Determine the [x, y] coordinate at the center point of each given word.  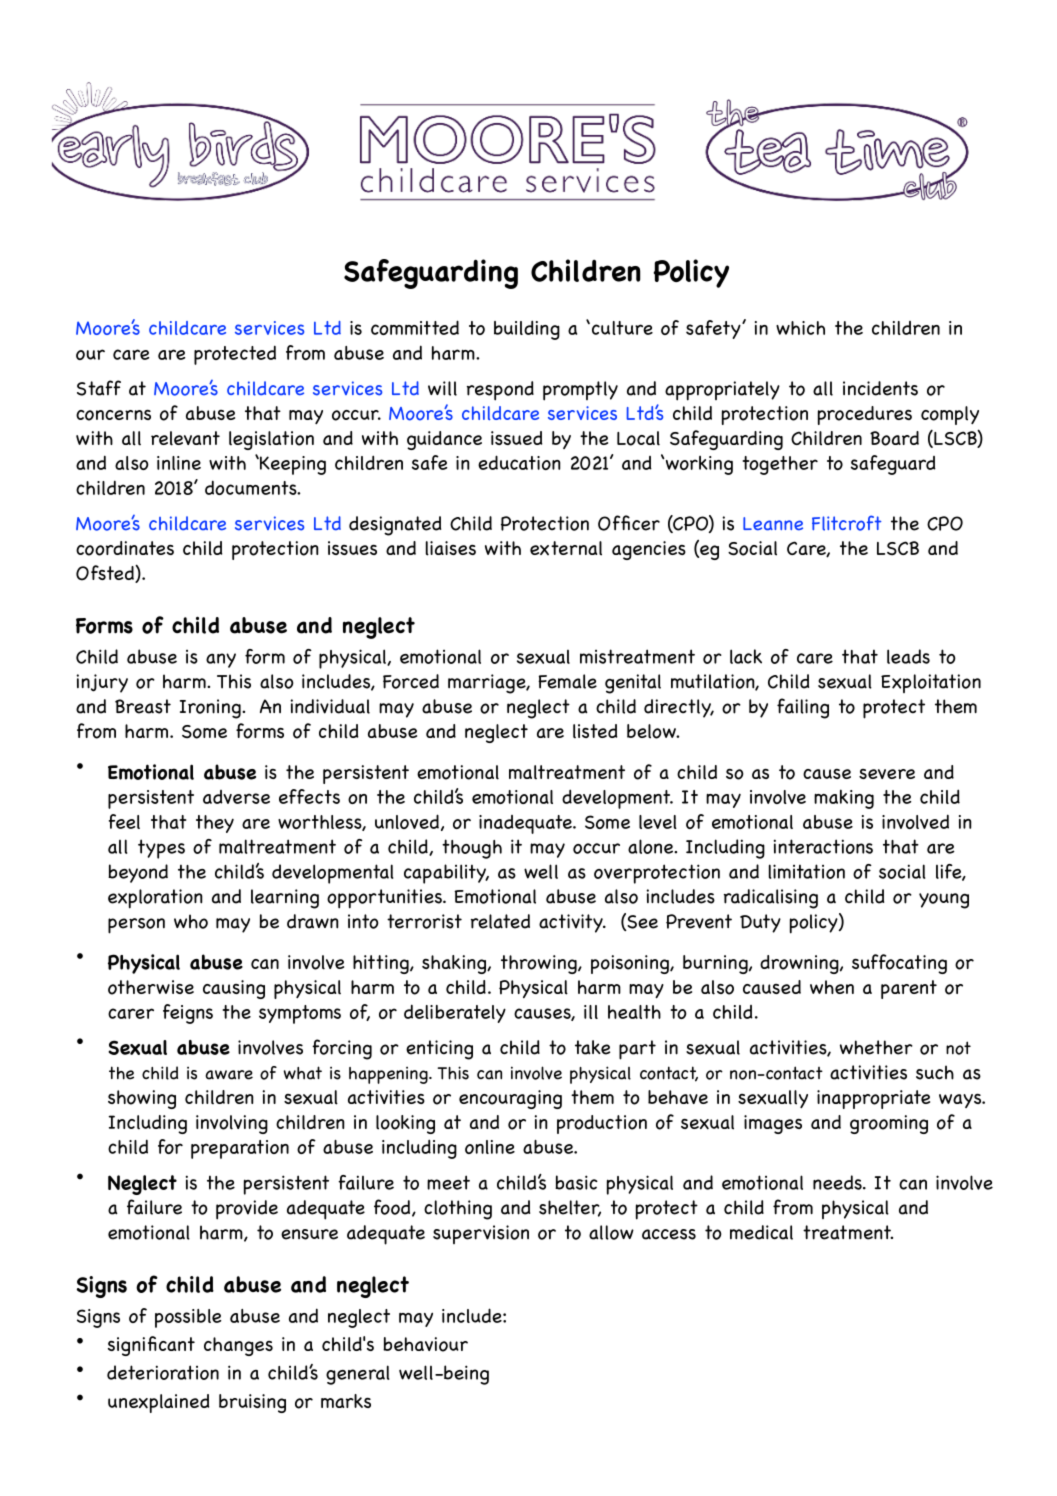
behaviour [425, 1344]
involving [232, 1124]
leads [908, 656]
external [566, 548]
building [527, 330]
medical [761, 1232]
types [161, 849]
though [472, 849]
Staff [99, 388]
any [221, 660]
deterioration [163, 1372]
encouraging [510, 1099]
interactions [823, 846]
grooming [889, 1124]
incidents [880, 388]
